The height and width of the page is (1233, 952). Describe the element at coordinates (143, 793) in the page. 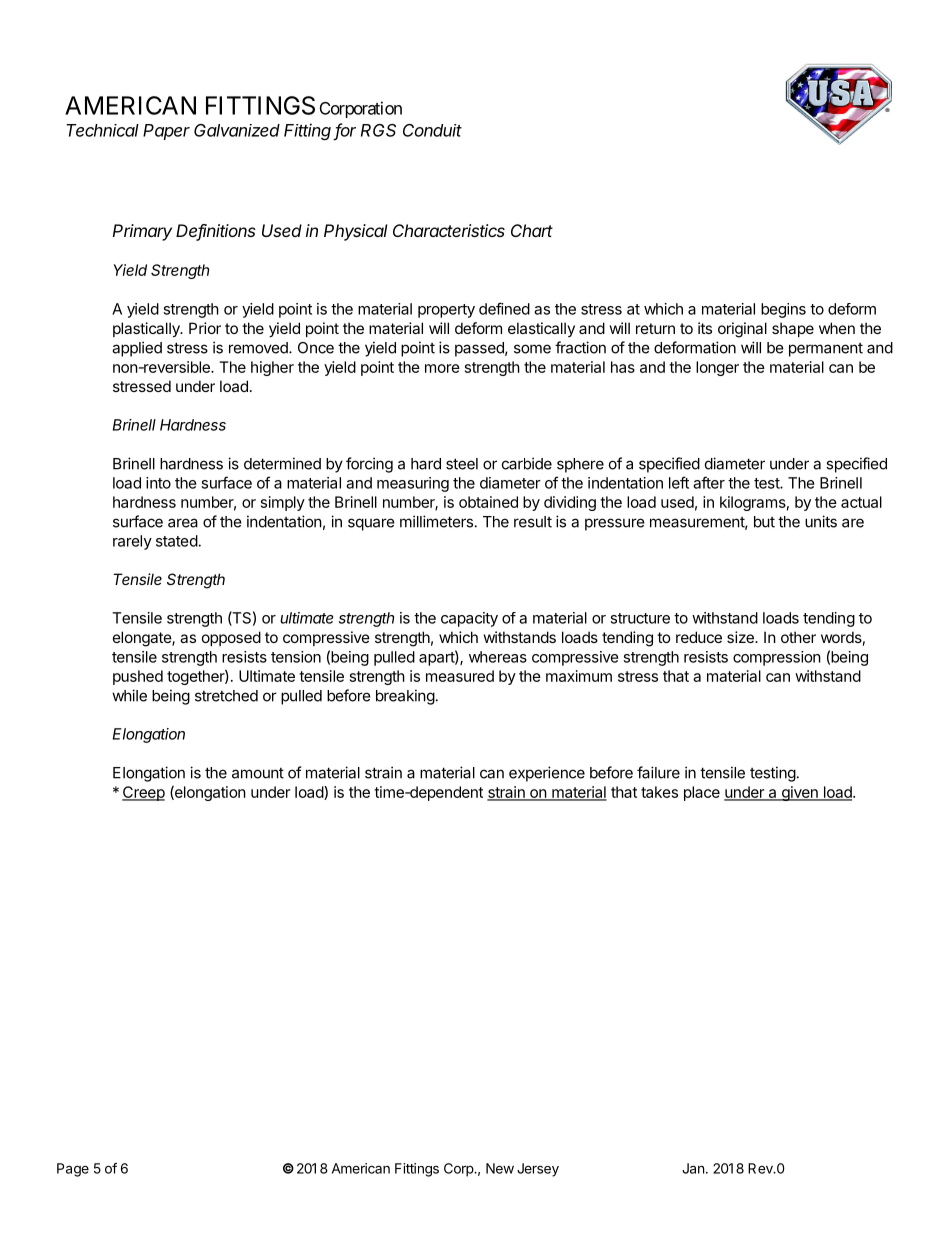

I see `Creep` at that location.
